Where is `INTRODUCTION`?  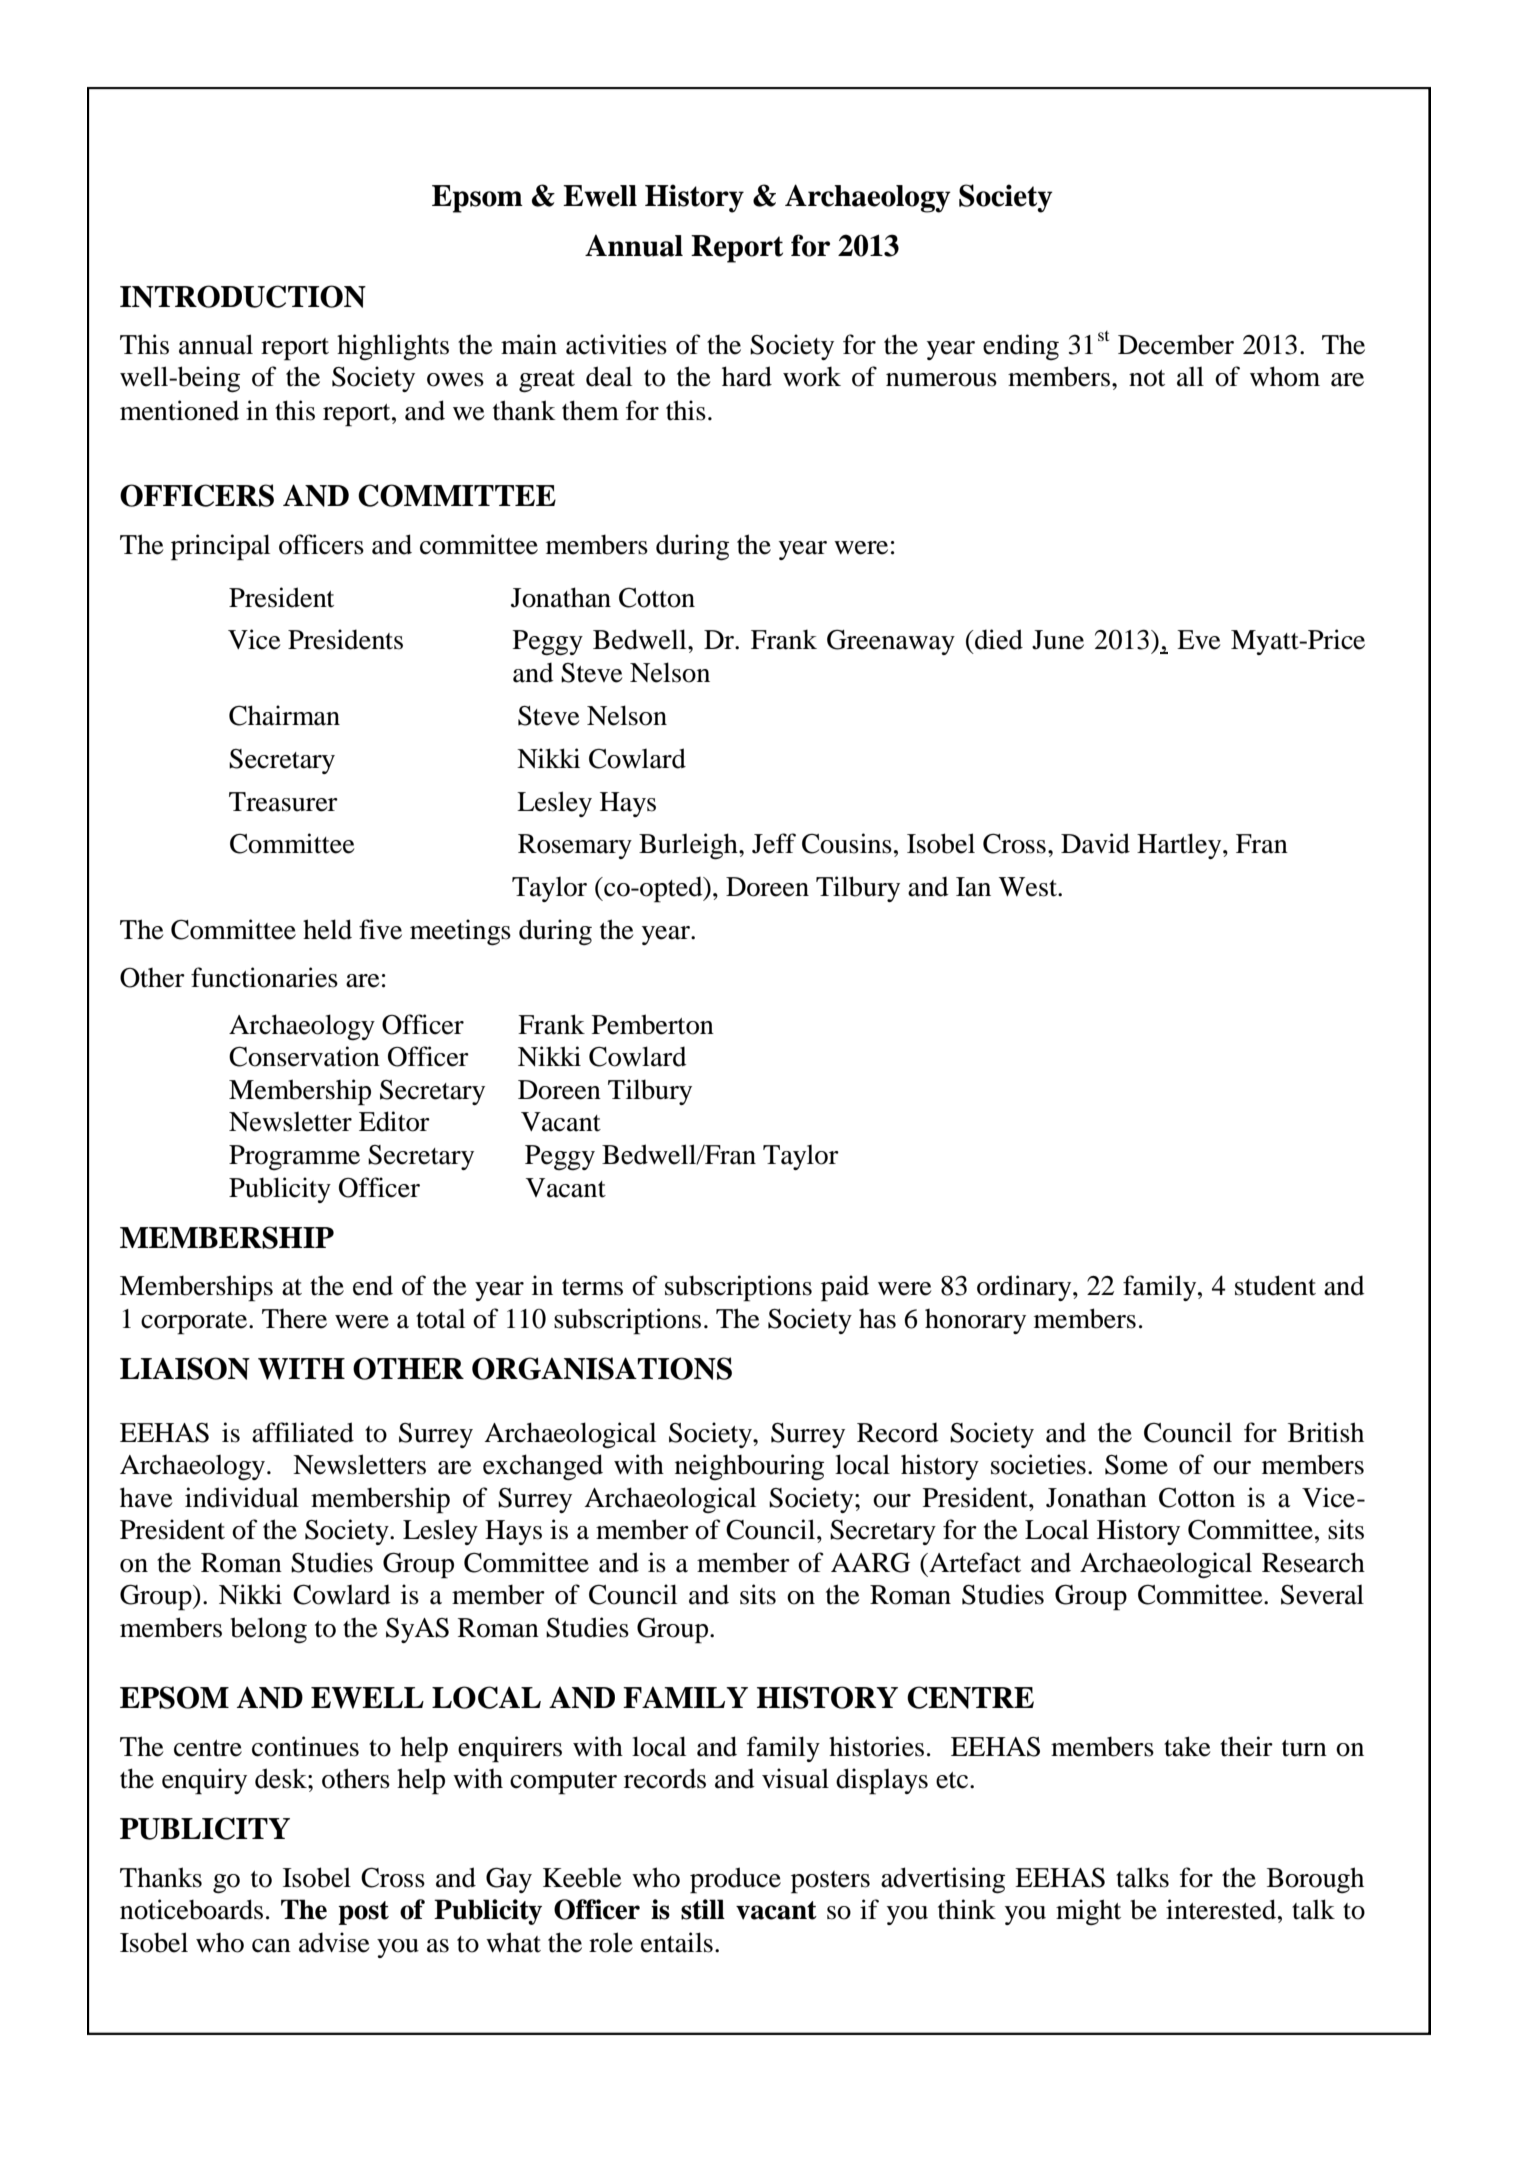 INTRODUCTION is located at coordinates (243, 296).
